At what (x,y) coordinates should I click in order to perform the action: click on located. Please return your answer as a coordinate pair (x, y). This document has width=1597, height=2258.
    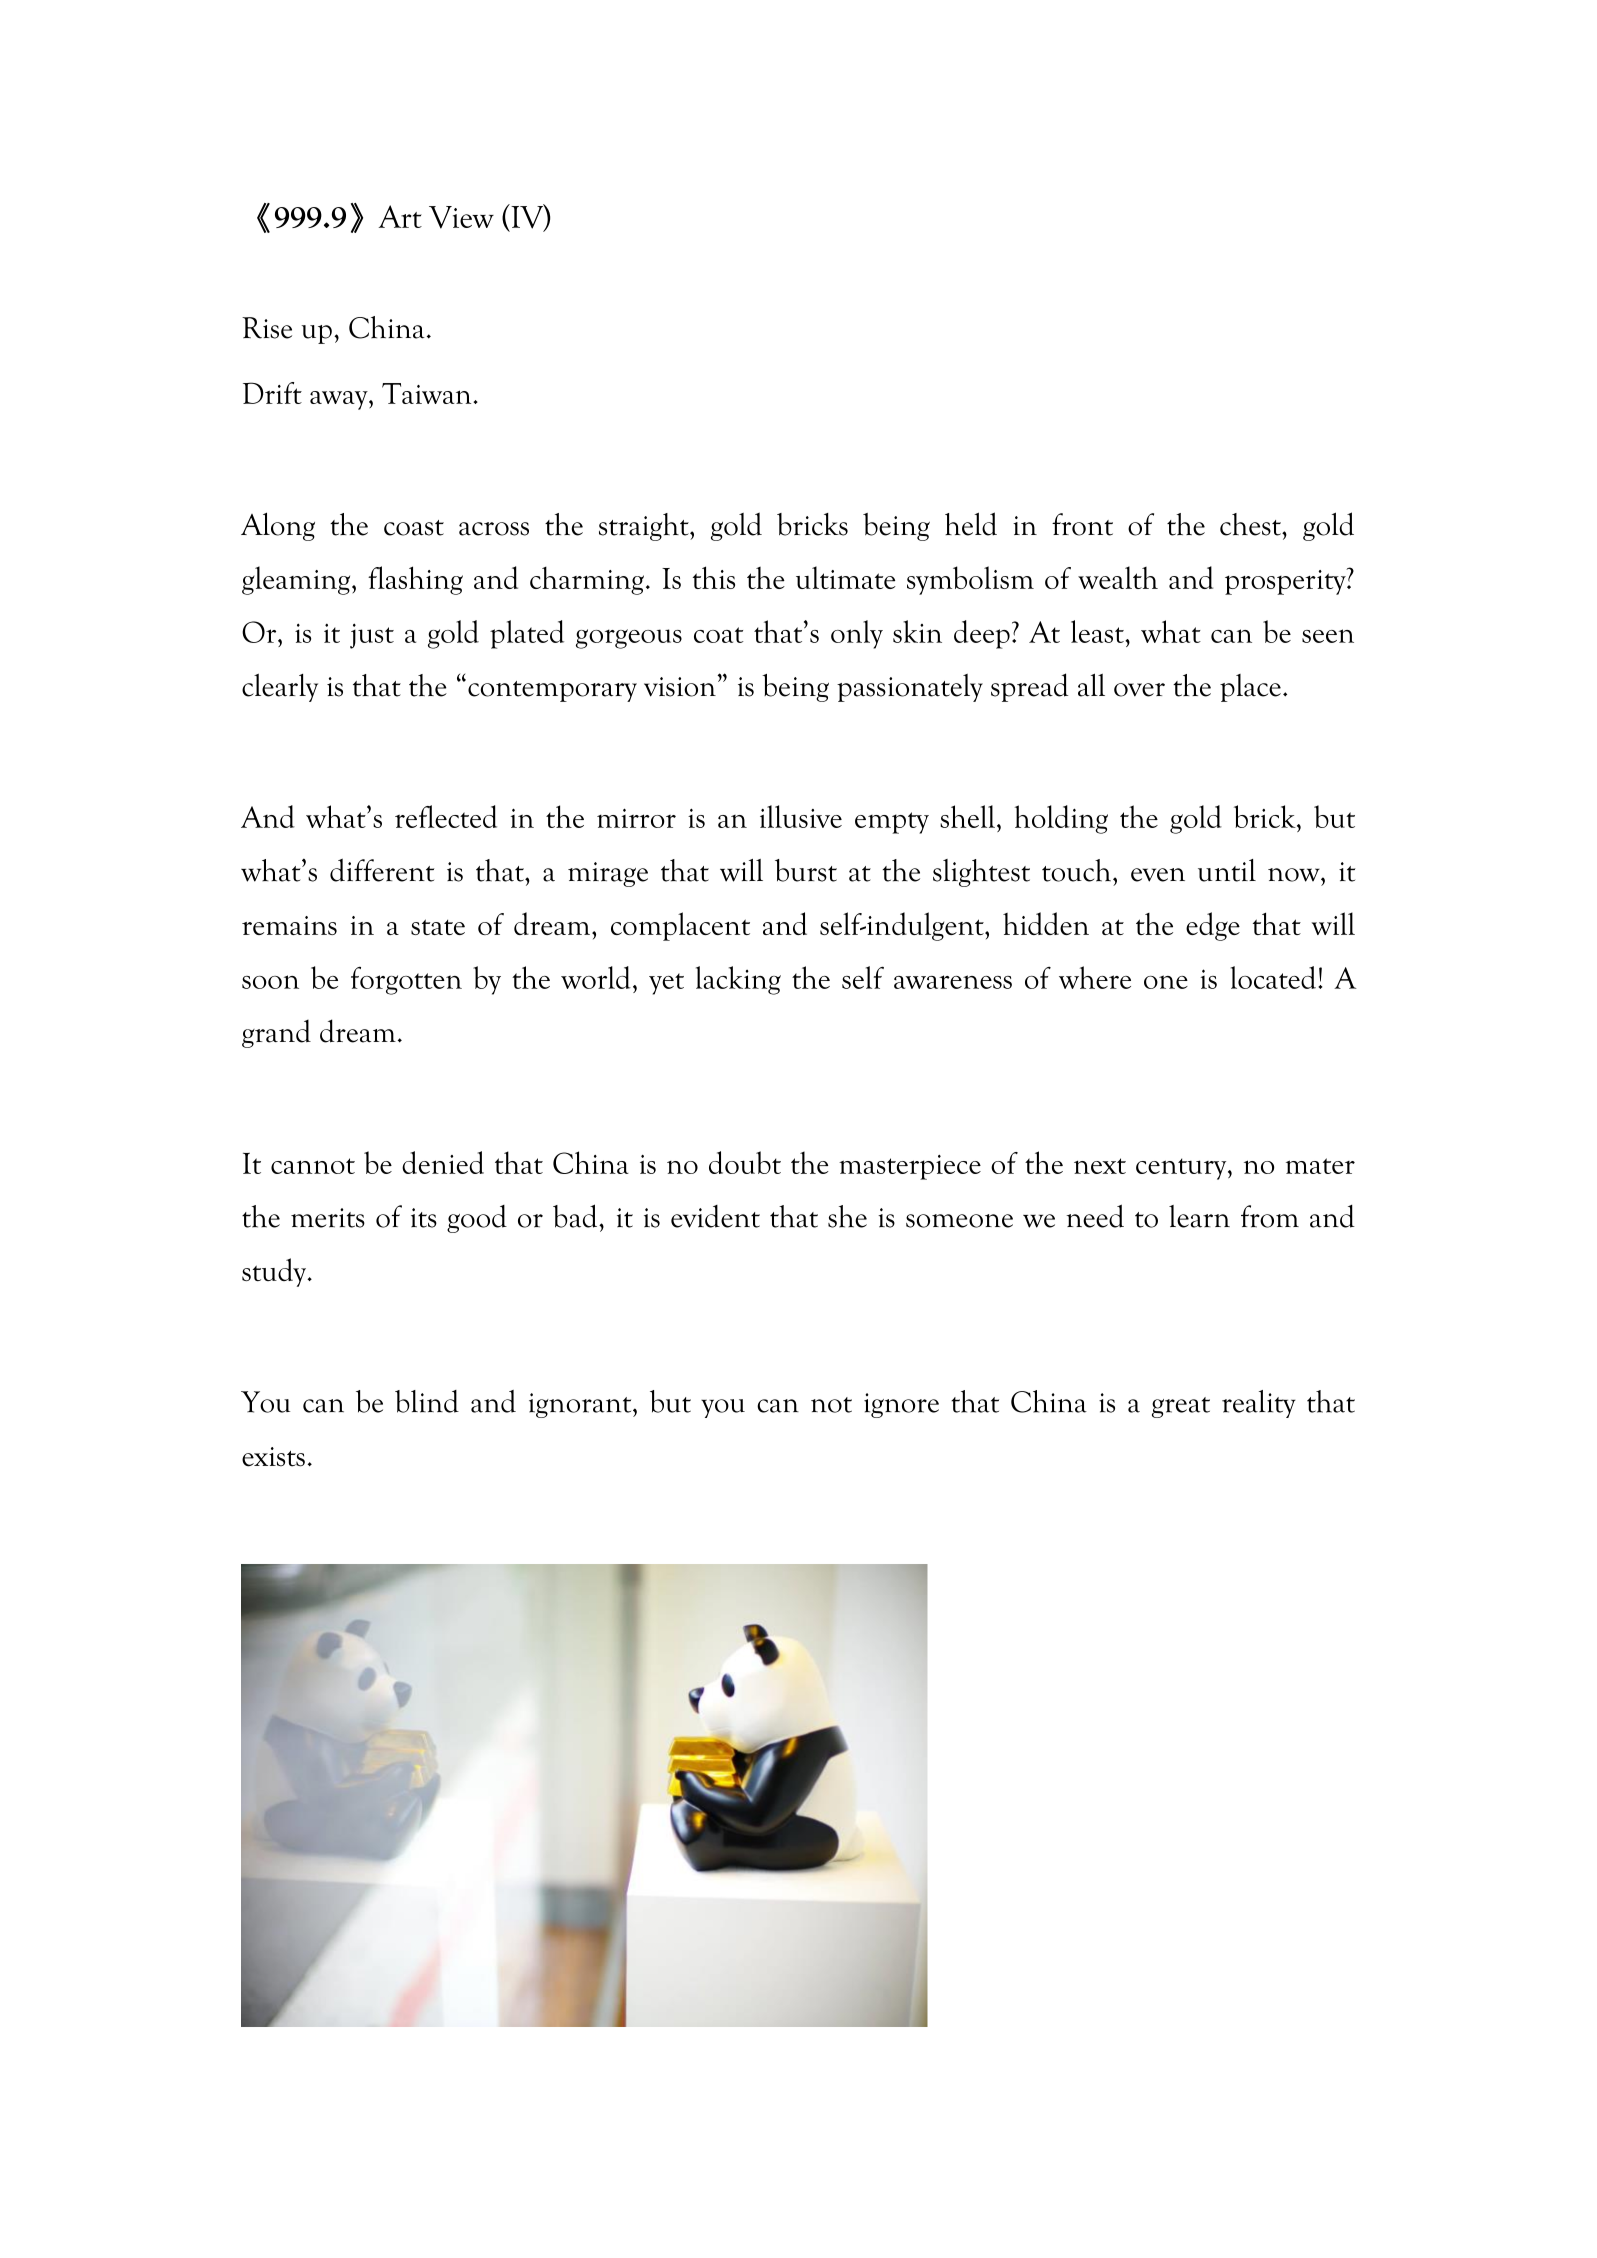
    Looking at the image, I should click on (1273, 977).
